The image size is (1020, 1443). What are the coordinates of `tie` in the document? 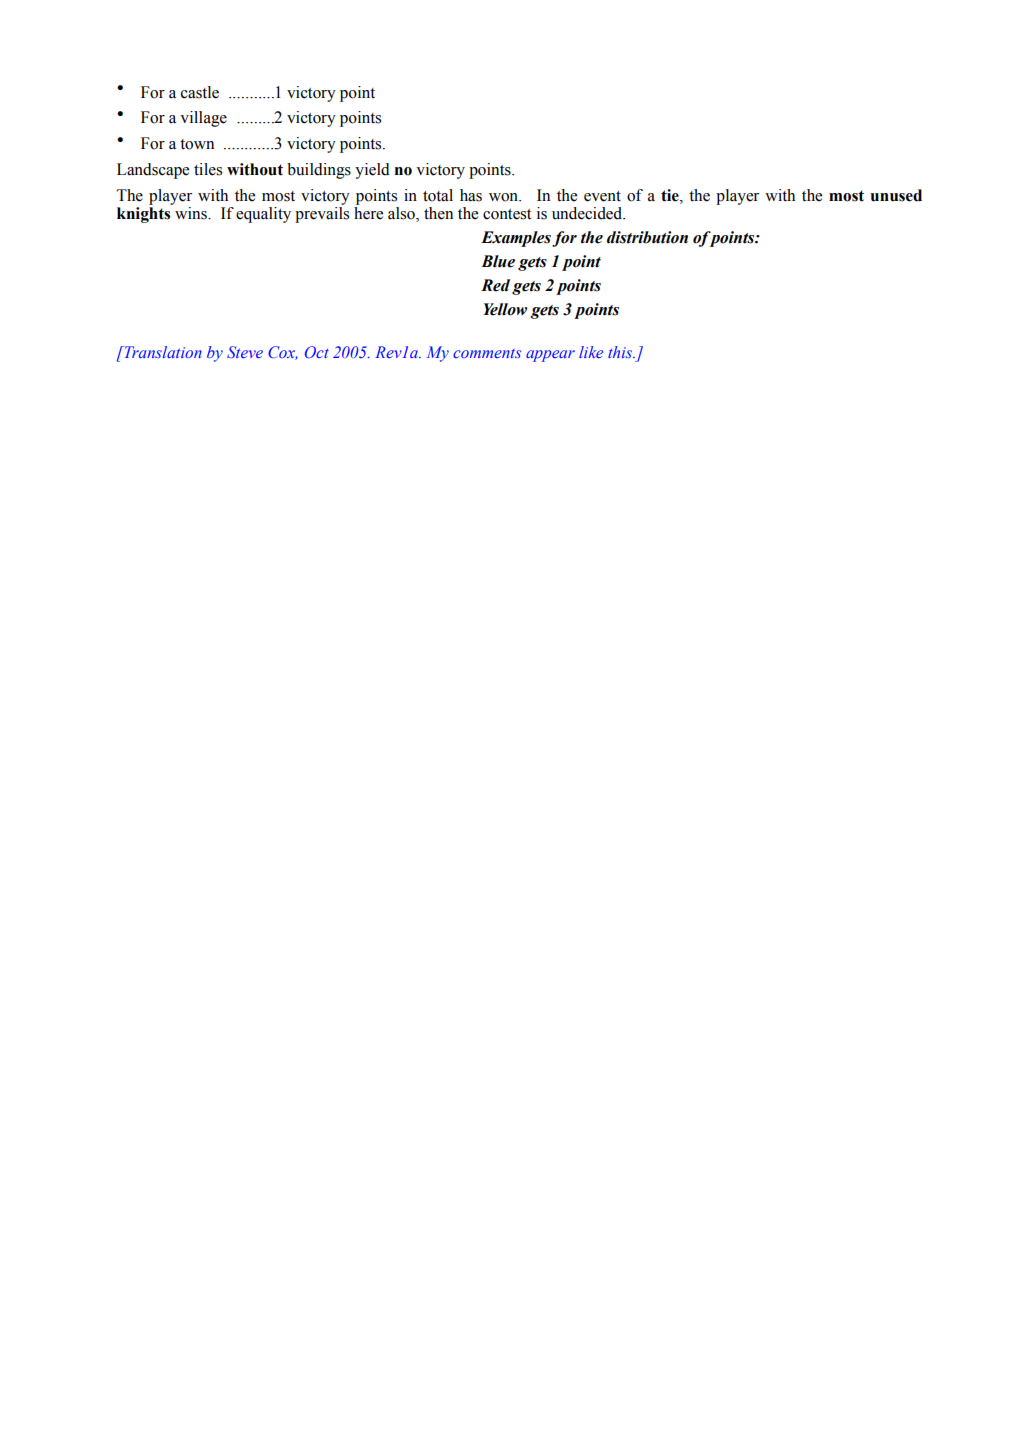 It's located at (671, 195).
